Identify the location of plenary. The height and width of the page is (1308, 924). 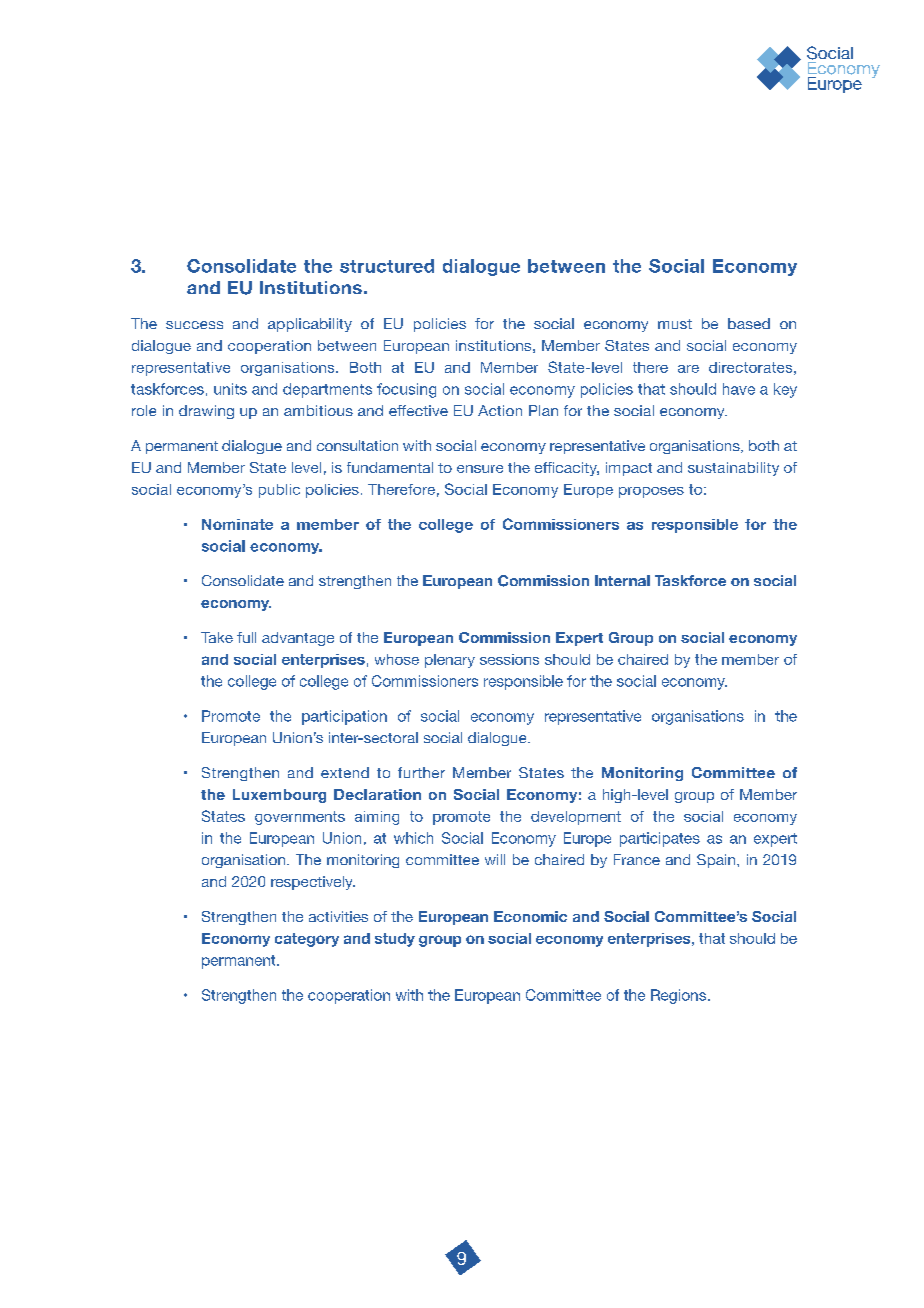
(450, 661).
